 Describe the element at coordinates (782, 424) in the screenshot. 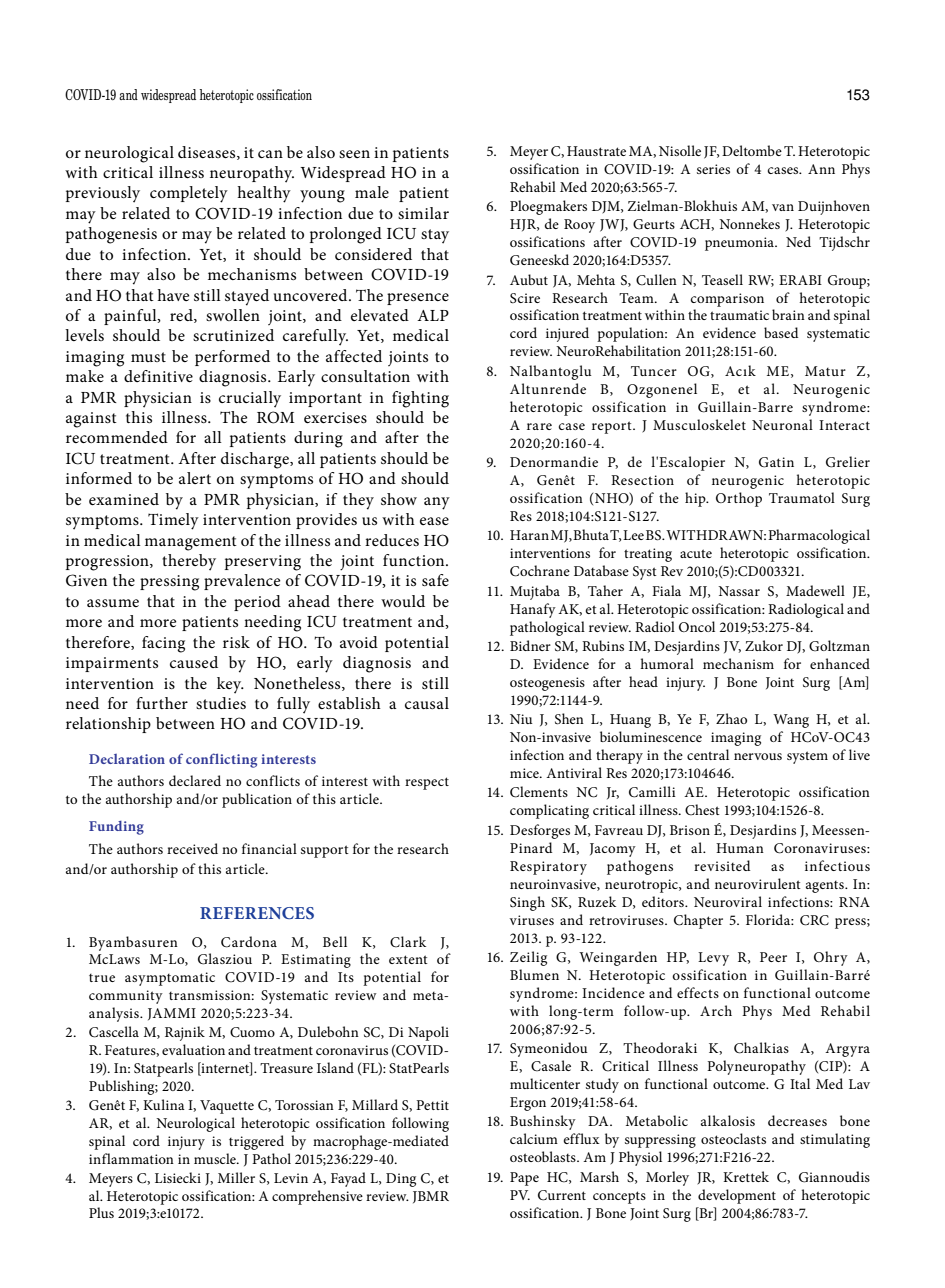

I see `Neuronal` at that location.
